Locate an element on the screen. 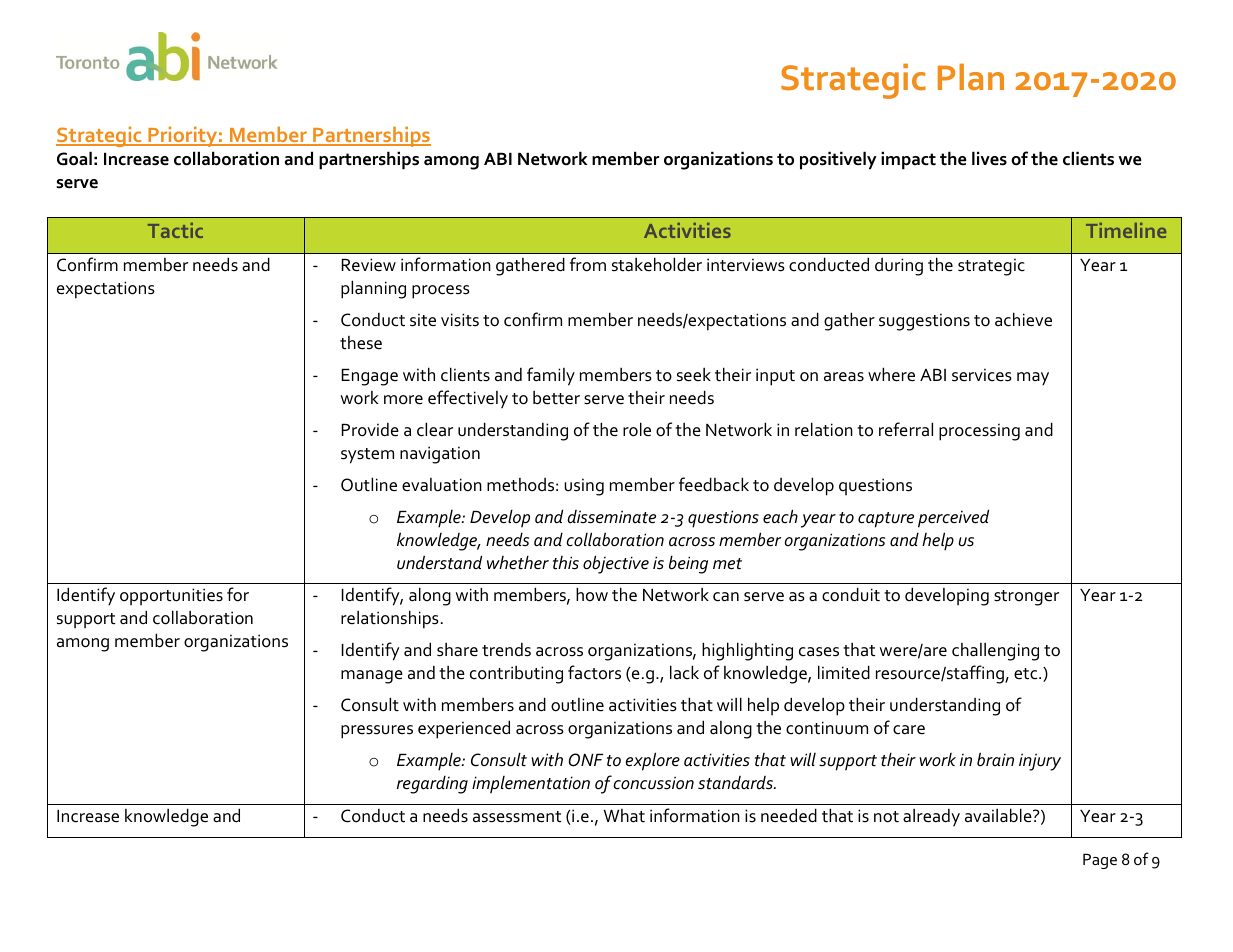 This screenshot has width=1233, height=952. factors is located at coordinates (594, 672).
